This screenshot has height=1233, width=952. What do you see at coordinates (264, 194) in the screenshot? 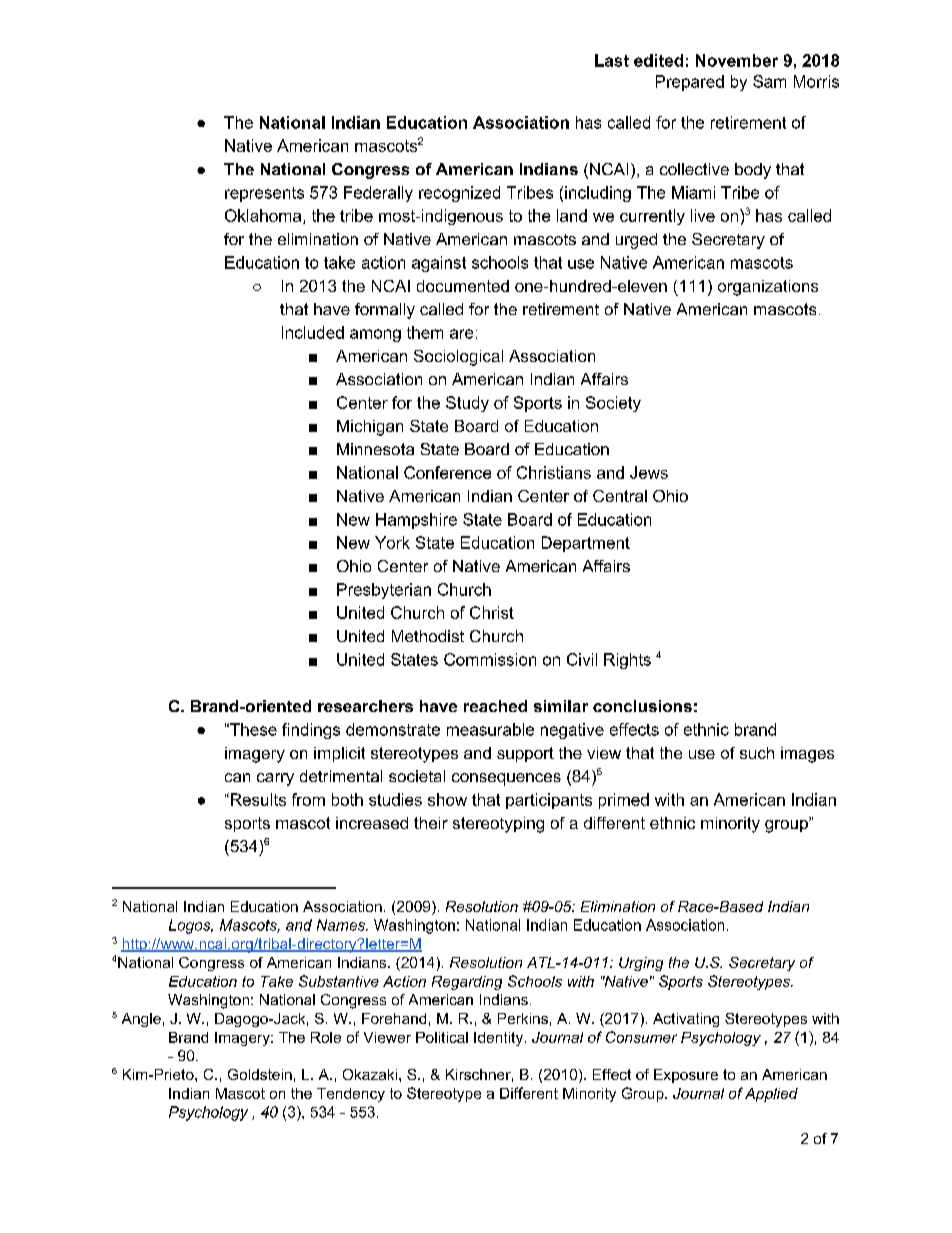
I see `represents` at bounding box center [264, 194].
